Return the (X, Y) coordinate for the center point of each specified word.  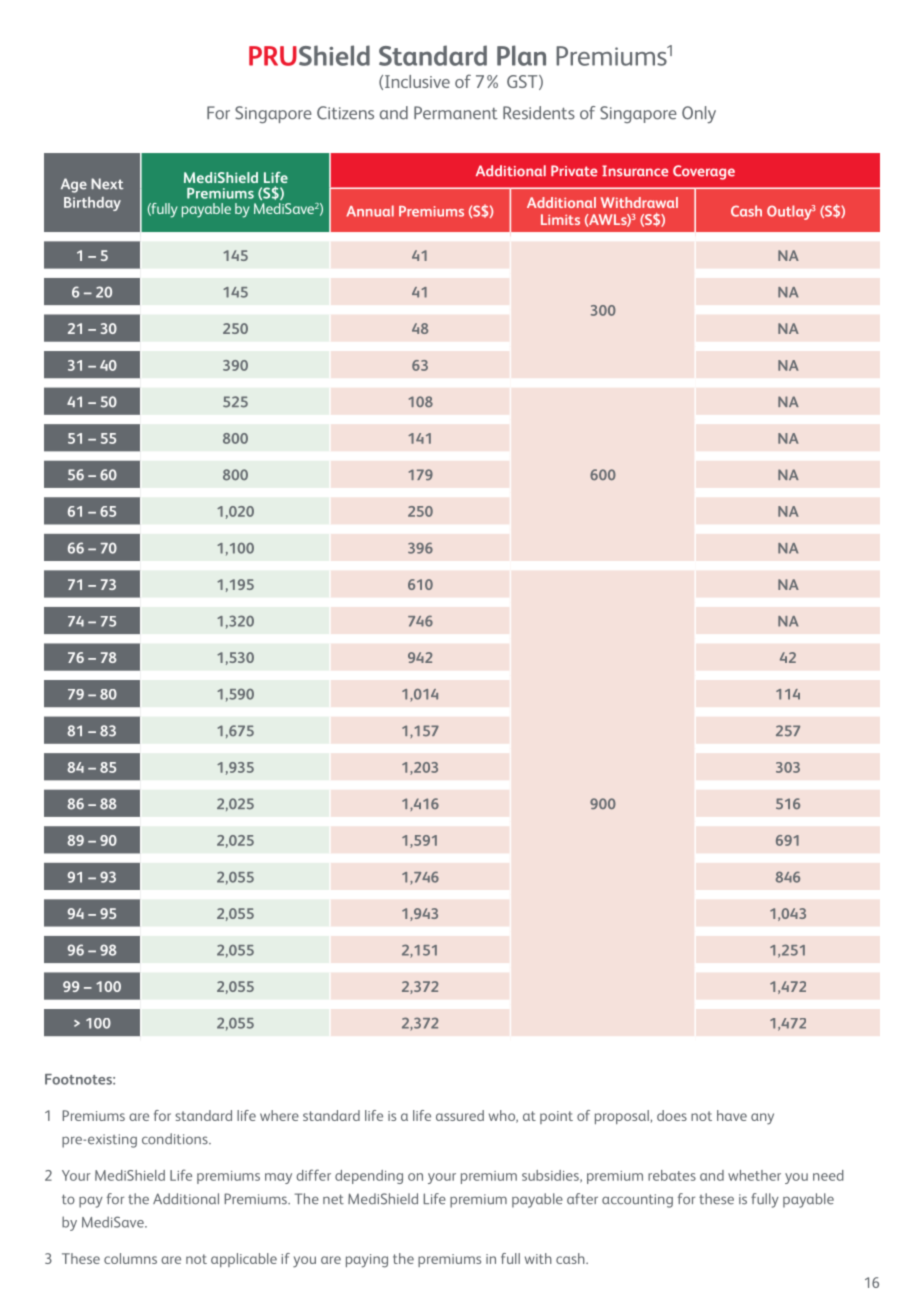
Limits (560, 219)
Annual (370, 211)
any (762, 1119)
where (279, 1115)
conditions (176, 1139)
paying (367, 1261)
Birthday (92, 204)
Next (107, 184)
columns (130, 1258)
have (732, 1115)
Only (699, 114)
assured (460, 1115)
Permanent (456, 113)
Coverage (704, 172)
